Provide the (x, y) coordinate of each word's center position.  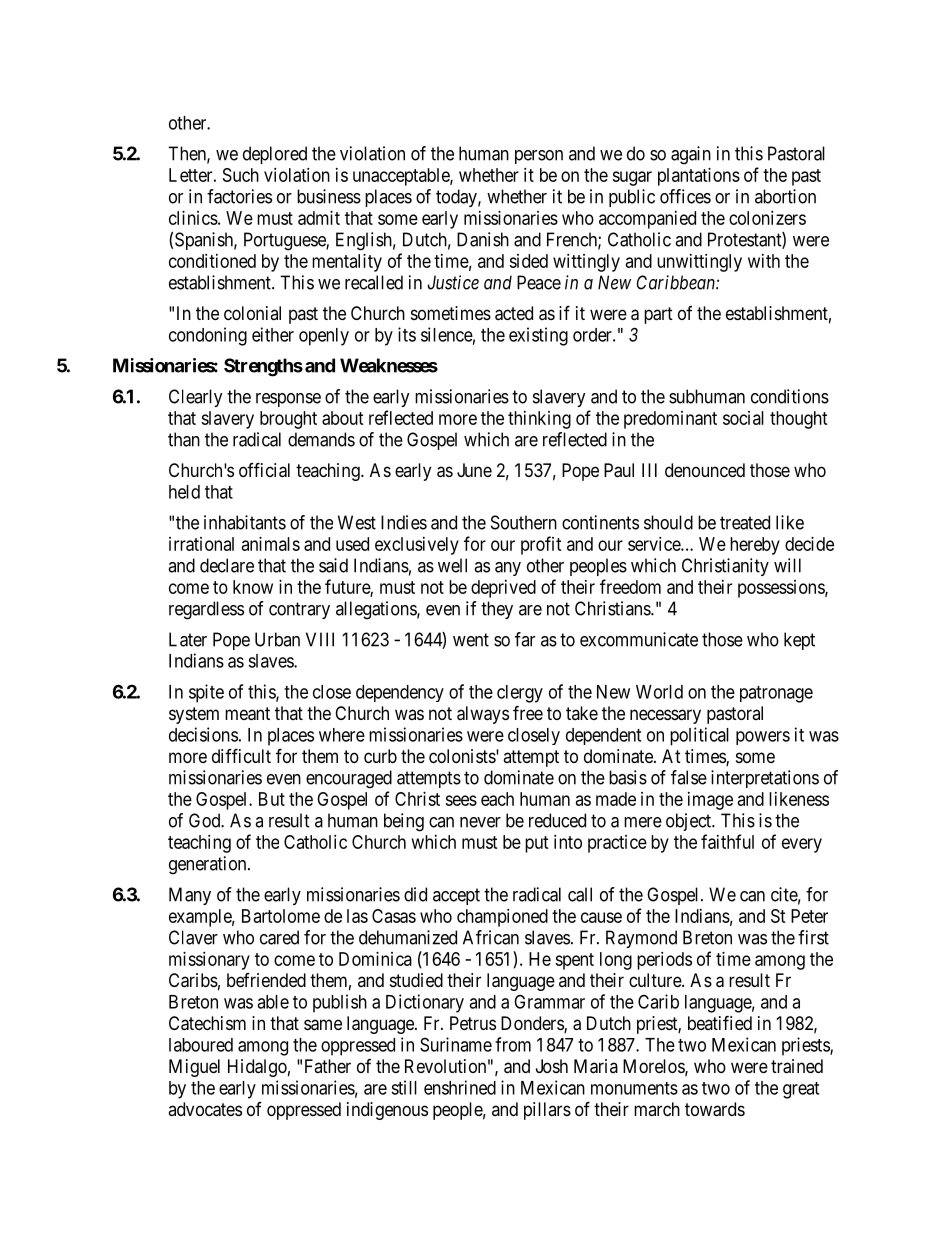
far (525, 639)
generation (209, 865)
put (537, 844)
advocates (205, 1109)
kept (799, 641)
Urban (277, 639)
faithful (727, 841)
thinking (539, 420)
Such (241, 175)
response (288, 400)
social (743, 418)
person (539, 157)
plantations (699, 177)
